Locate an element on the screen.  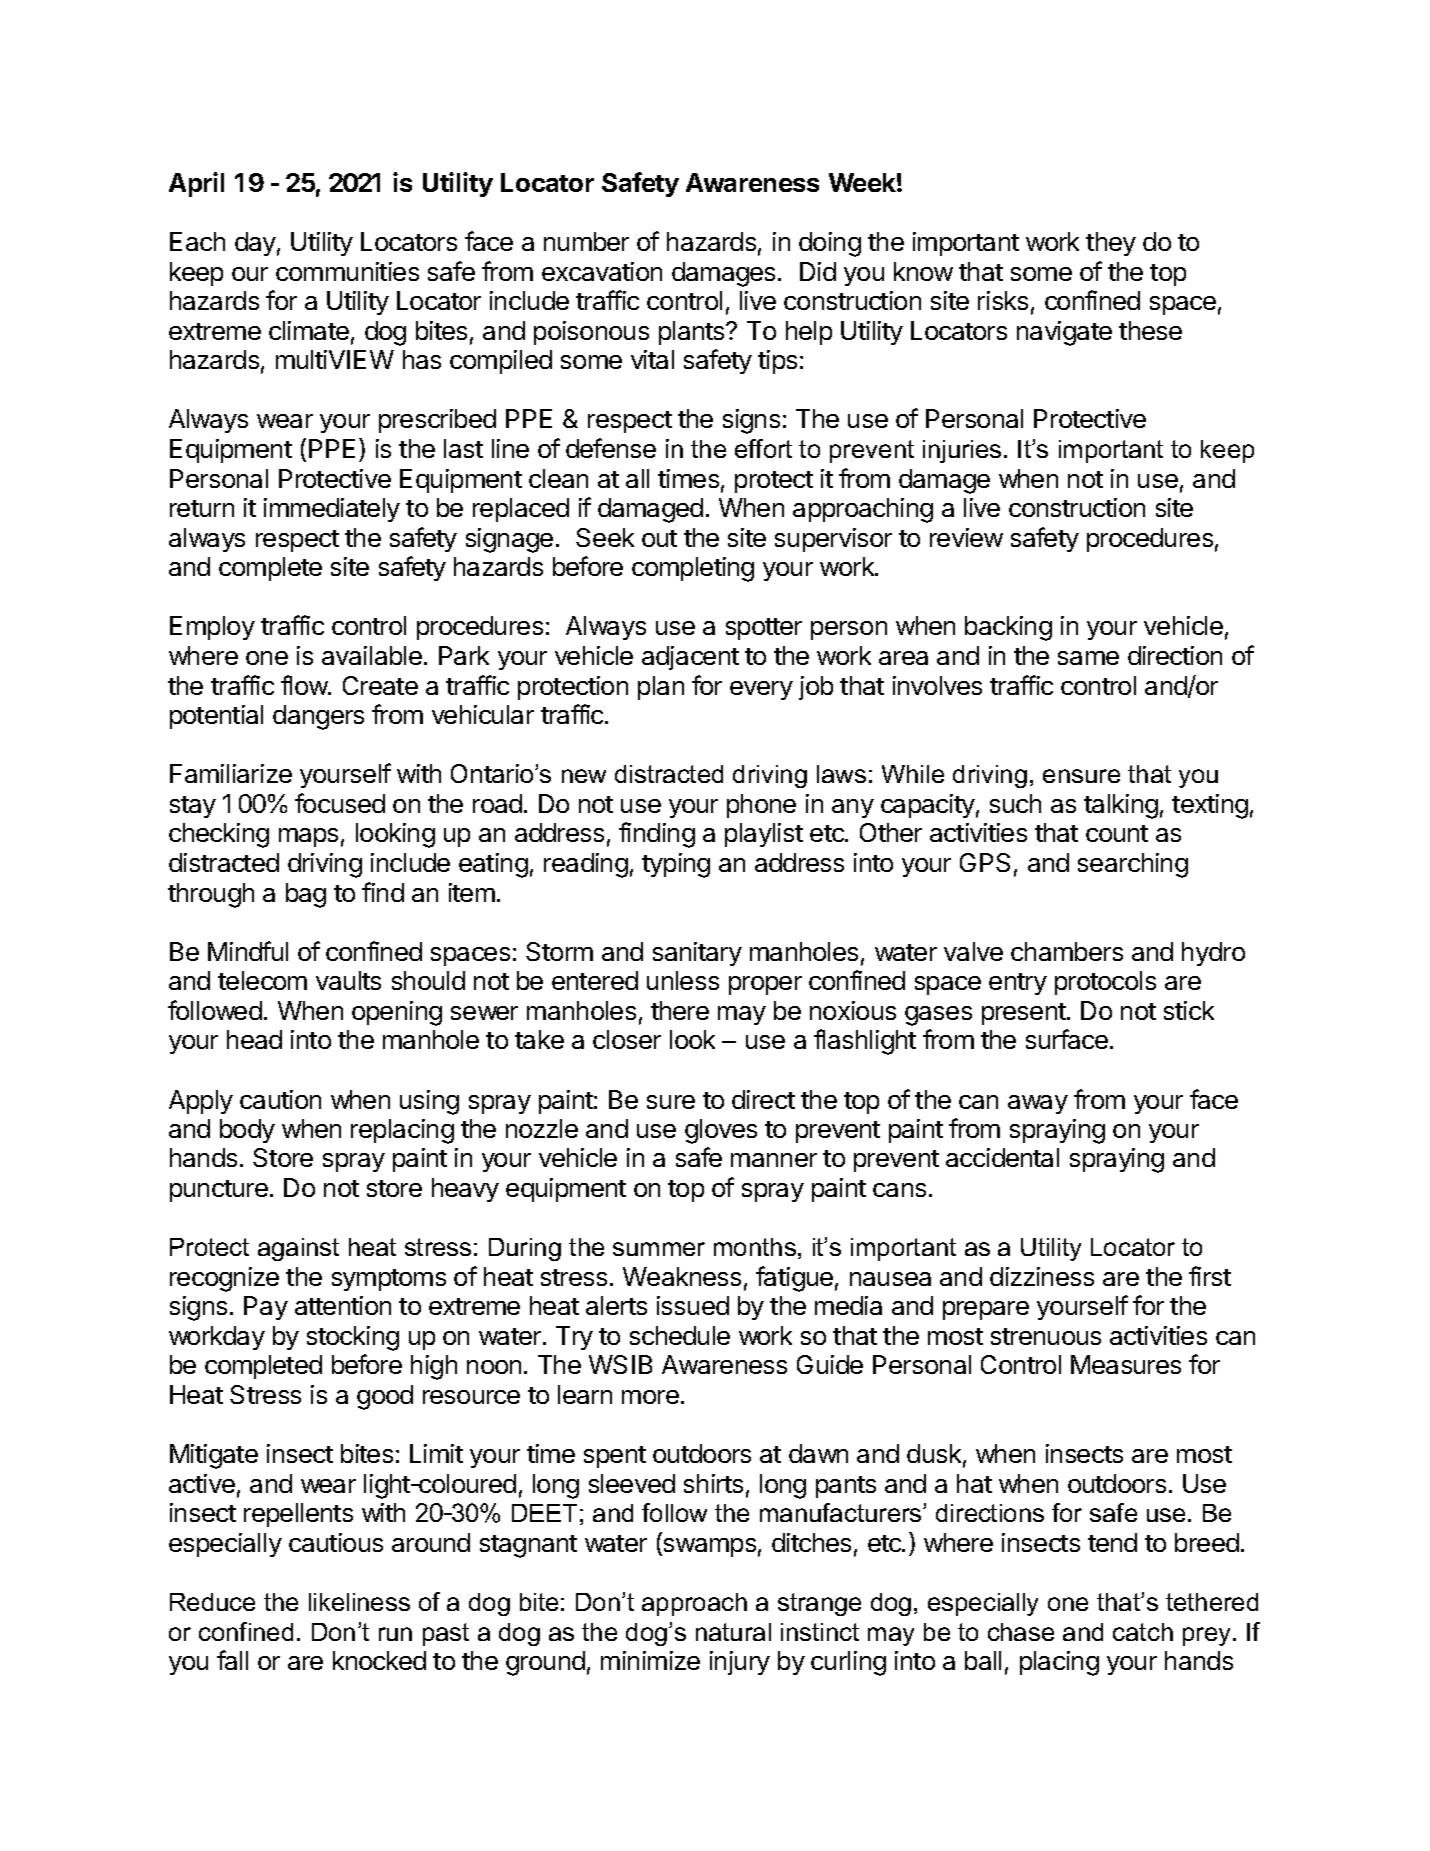
natural is located at coordinates (733, 1632).
